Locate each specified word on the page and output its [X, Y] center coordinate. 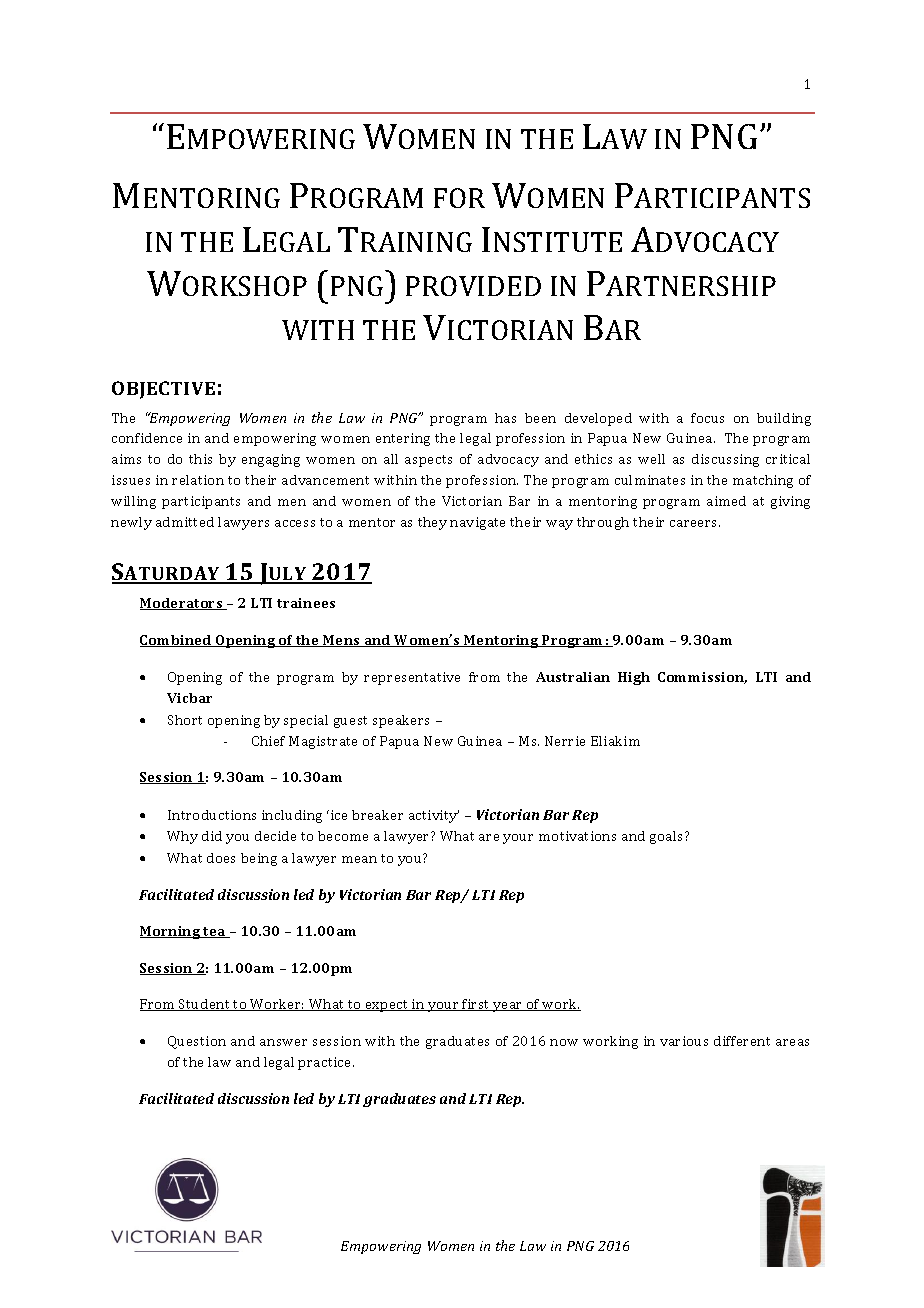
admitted [185, 522]
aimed [726, 501]
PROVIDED [473, 286]
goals [668, 837]
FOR [459, 198]
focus [707, 418]
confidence [147, 438]
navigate [477, 523]
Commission [702, 678]
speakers [401, 721]
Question [197, 1042]
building [784, 419]
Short [185, 720]
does [221, 858]
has [505, 418]
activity [434, 816]
